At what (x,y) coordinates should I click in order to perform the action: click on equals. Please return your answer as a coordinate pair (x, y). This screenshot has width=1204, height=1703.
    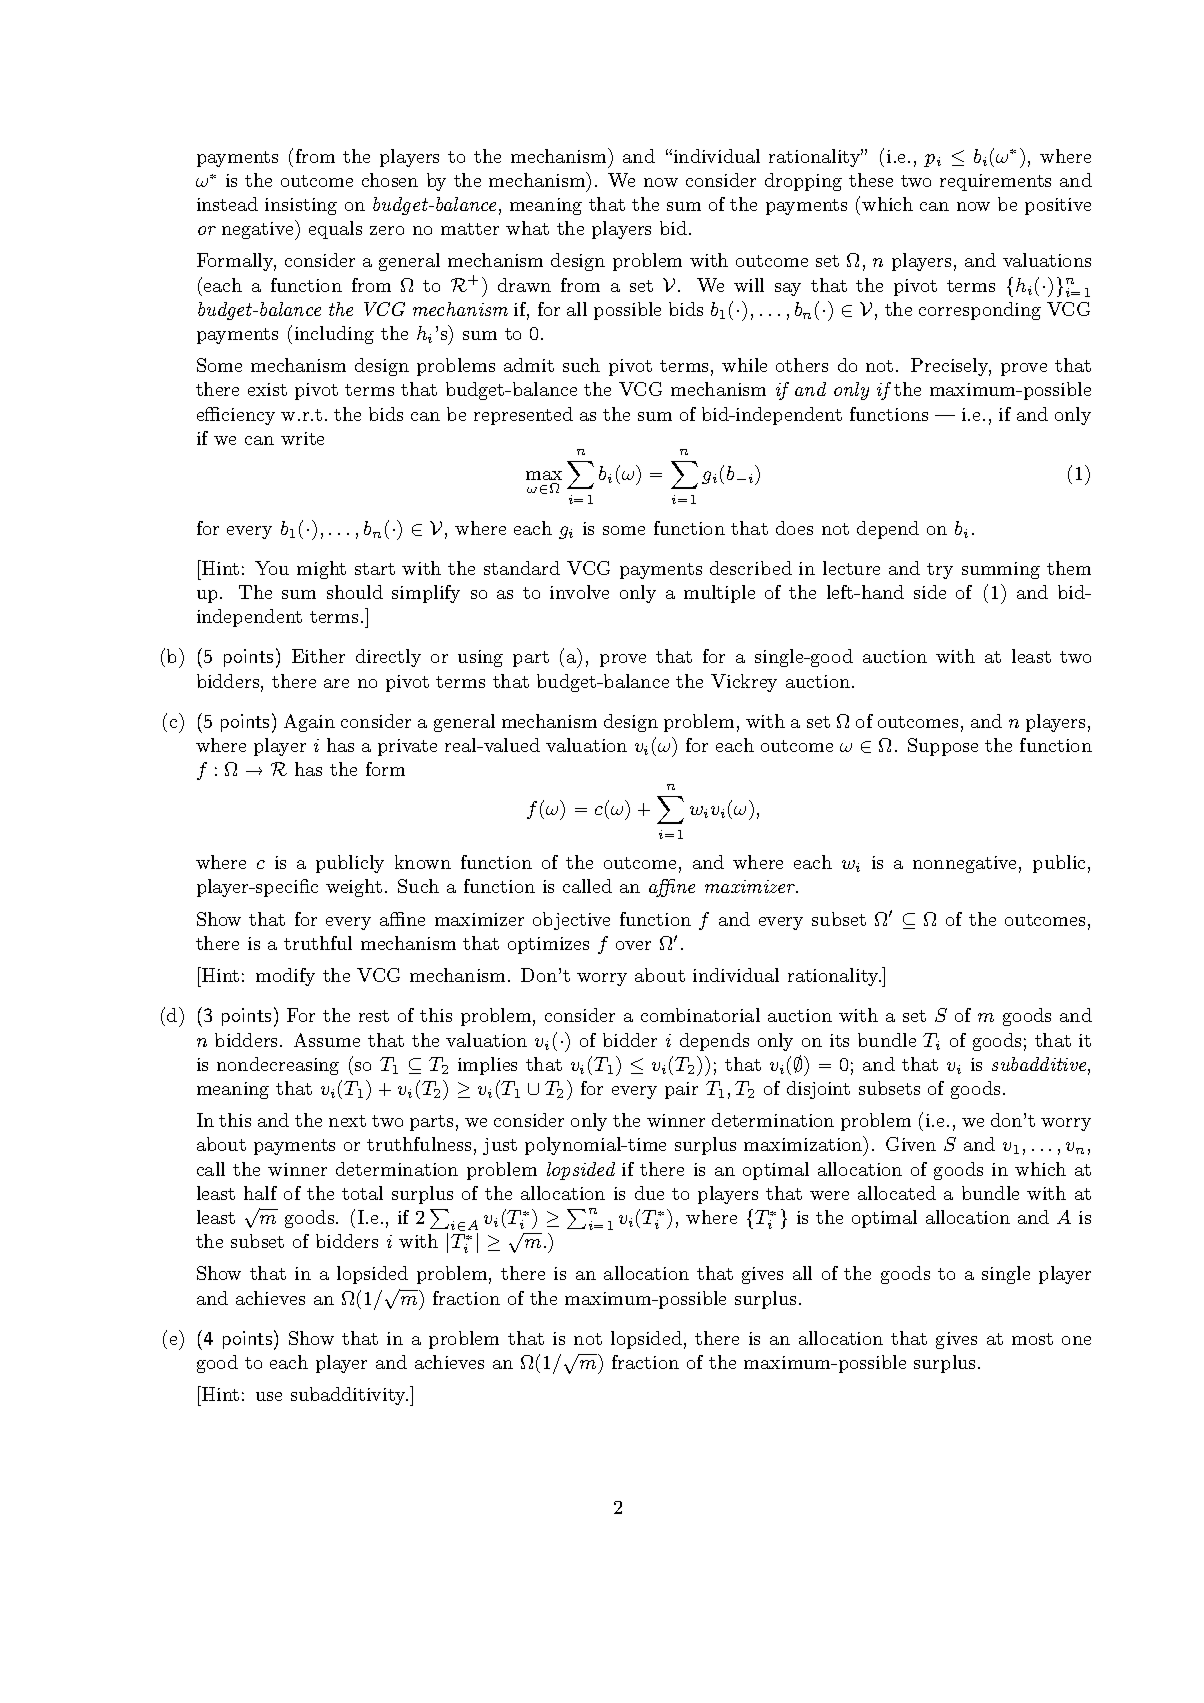
    Looking at the image, I should click on (335, 230).
